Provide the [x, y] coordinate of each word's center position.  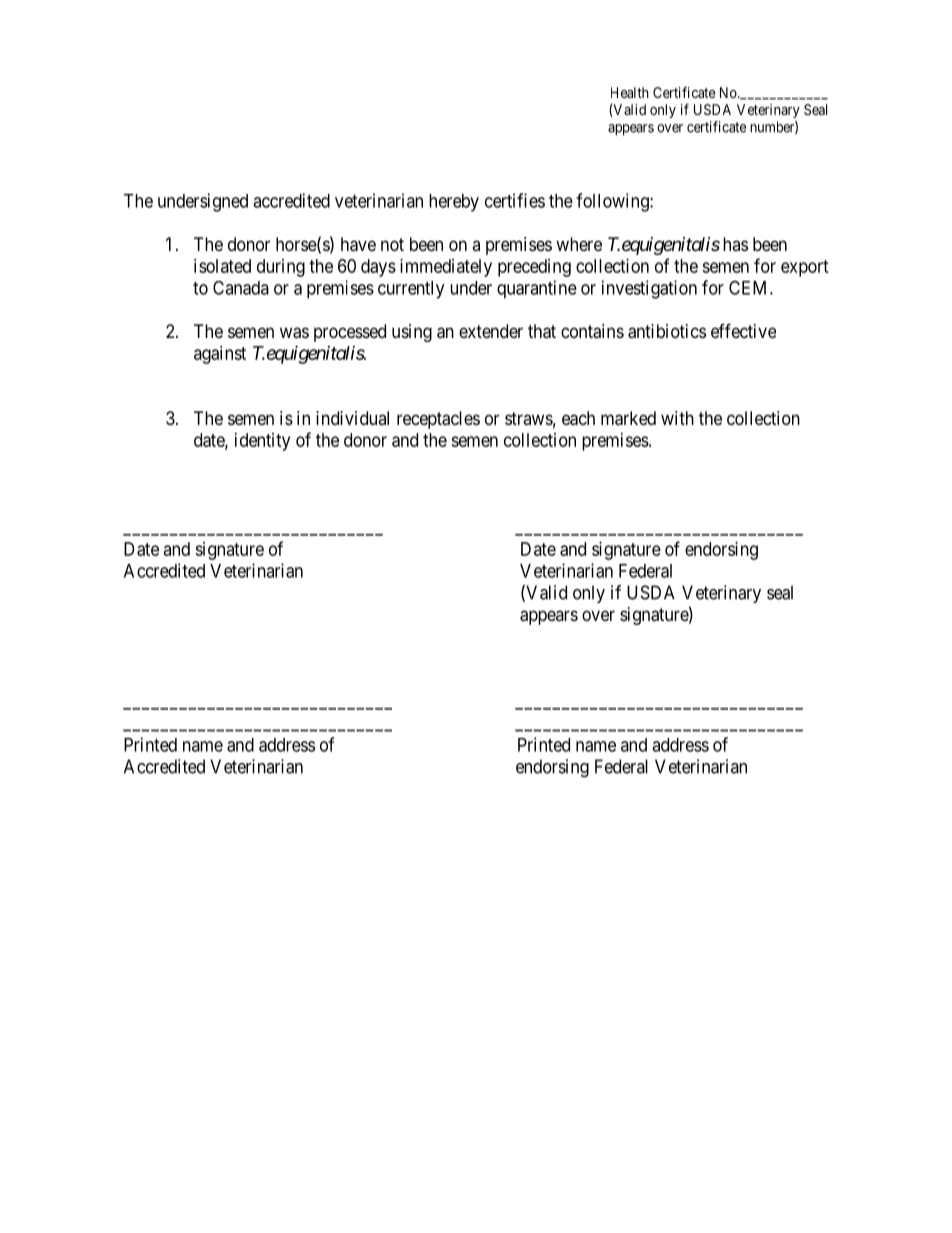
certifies [515, 200]
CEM [750, 287]
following [613, 202]
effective [743, 330]
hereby [454, 203]
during [281, 268]
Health [630, 92]
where [579, 244]
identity [262, 442]
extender [491, 331]
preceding [534, 268]
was [294, 333]
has [735, 244]
